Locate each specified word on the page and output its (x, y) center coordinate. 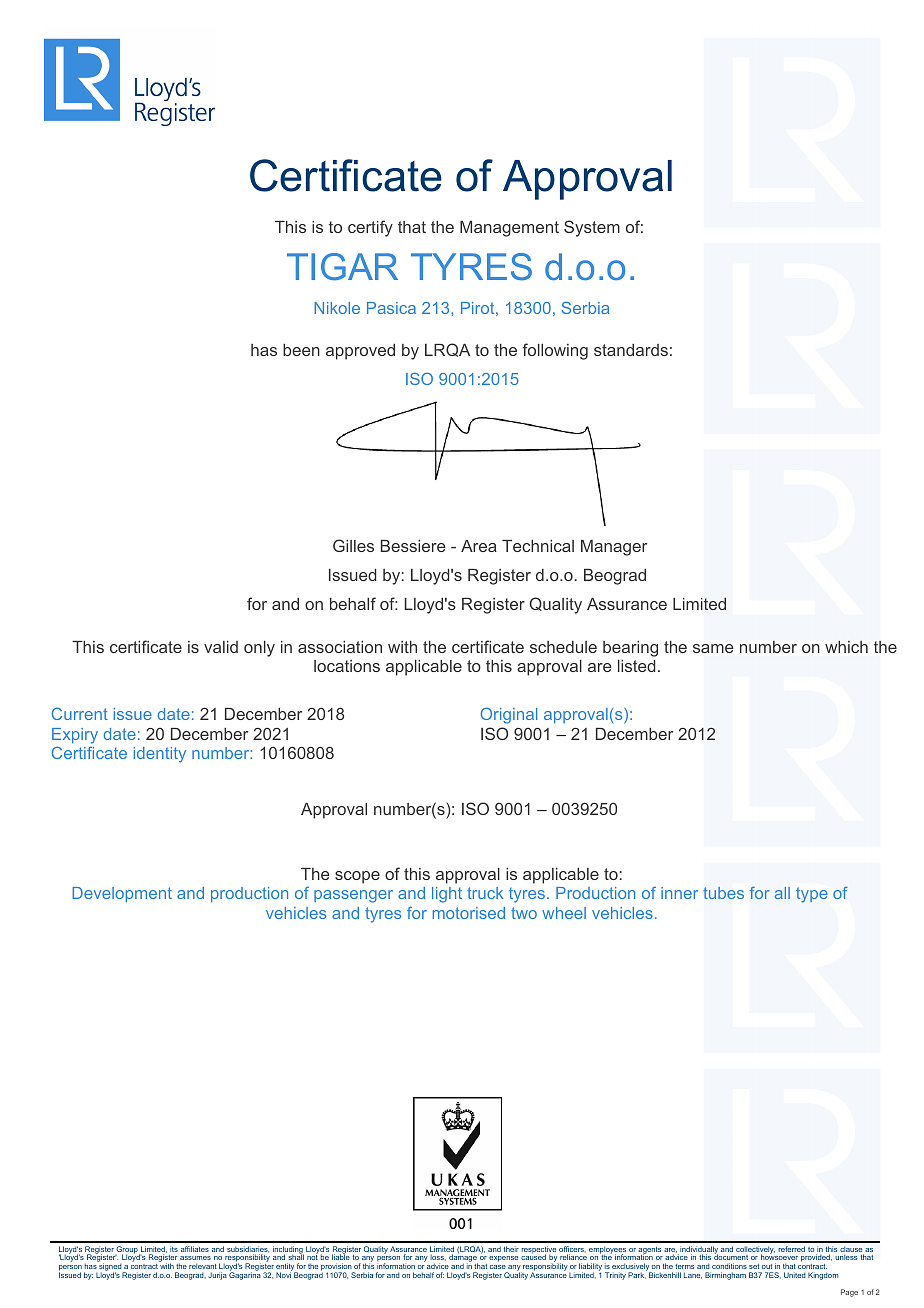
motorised (469, 913)
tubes (723, 893)
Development (122, 894)
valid (221, 647)
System (592, 228)
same (713, 648)
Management (509, 229)
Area (479, 546)
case (498, 1267)
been (301, 350)
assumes (195, 1260)
